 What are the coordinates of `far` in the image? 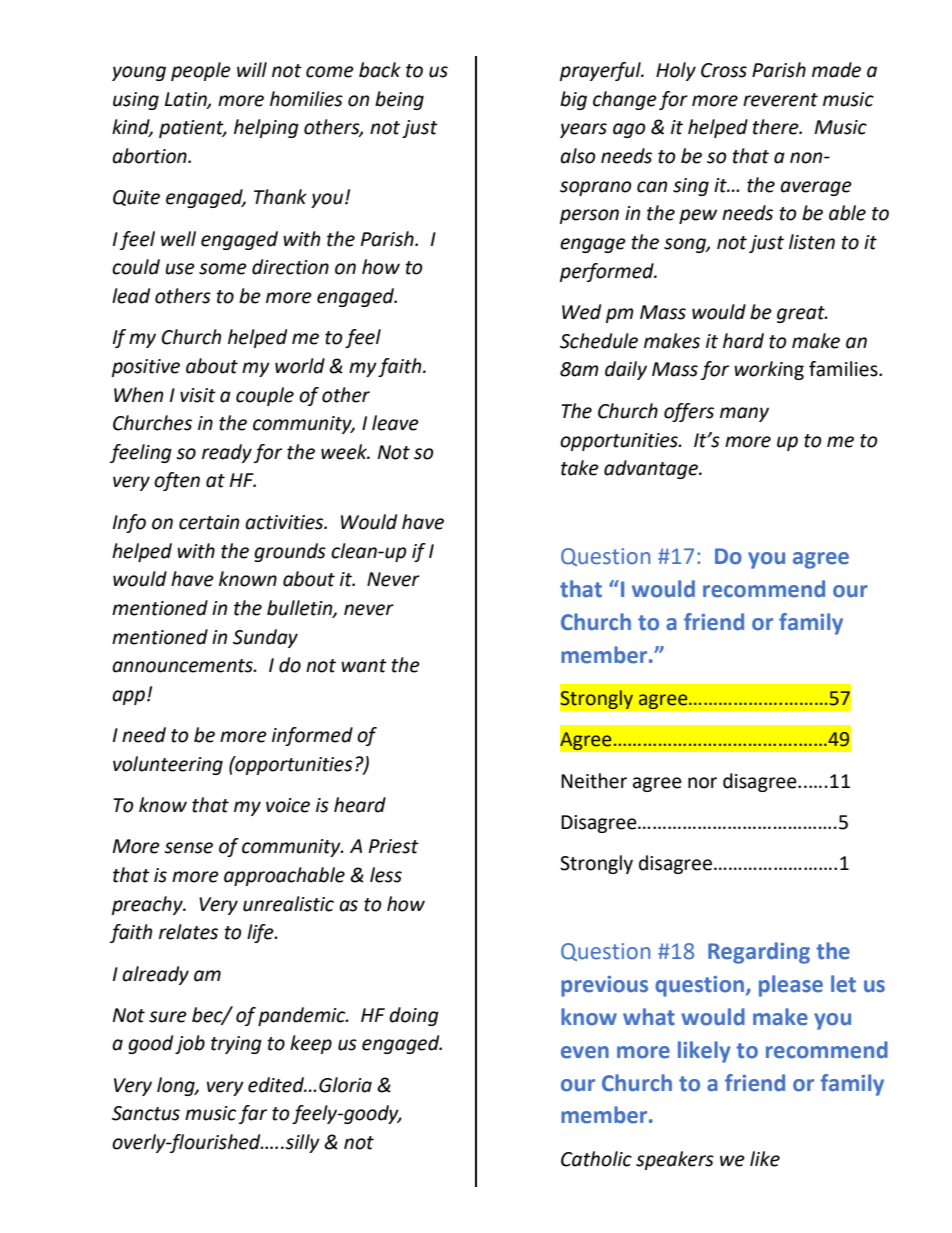 It's located at (253, 1114).
